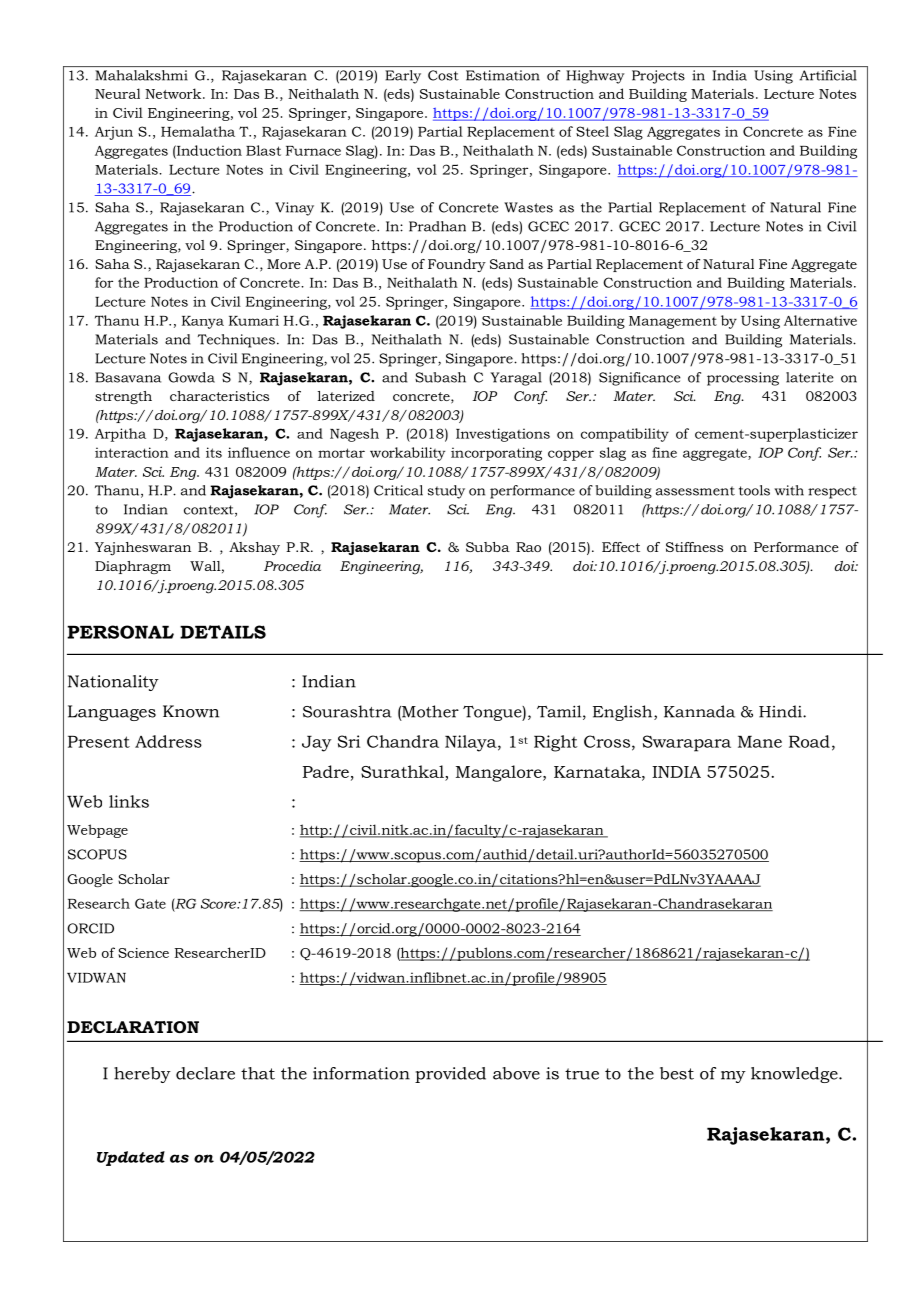 Image resolution: width=924 pixels, height=1308 pixels. I want to click on Updated, so click(131, 1158).
